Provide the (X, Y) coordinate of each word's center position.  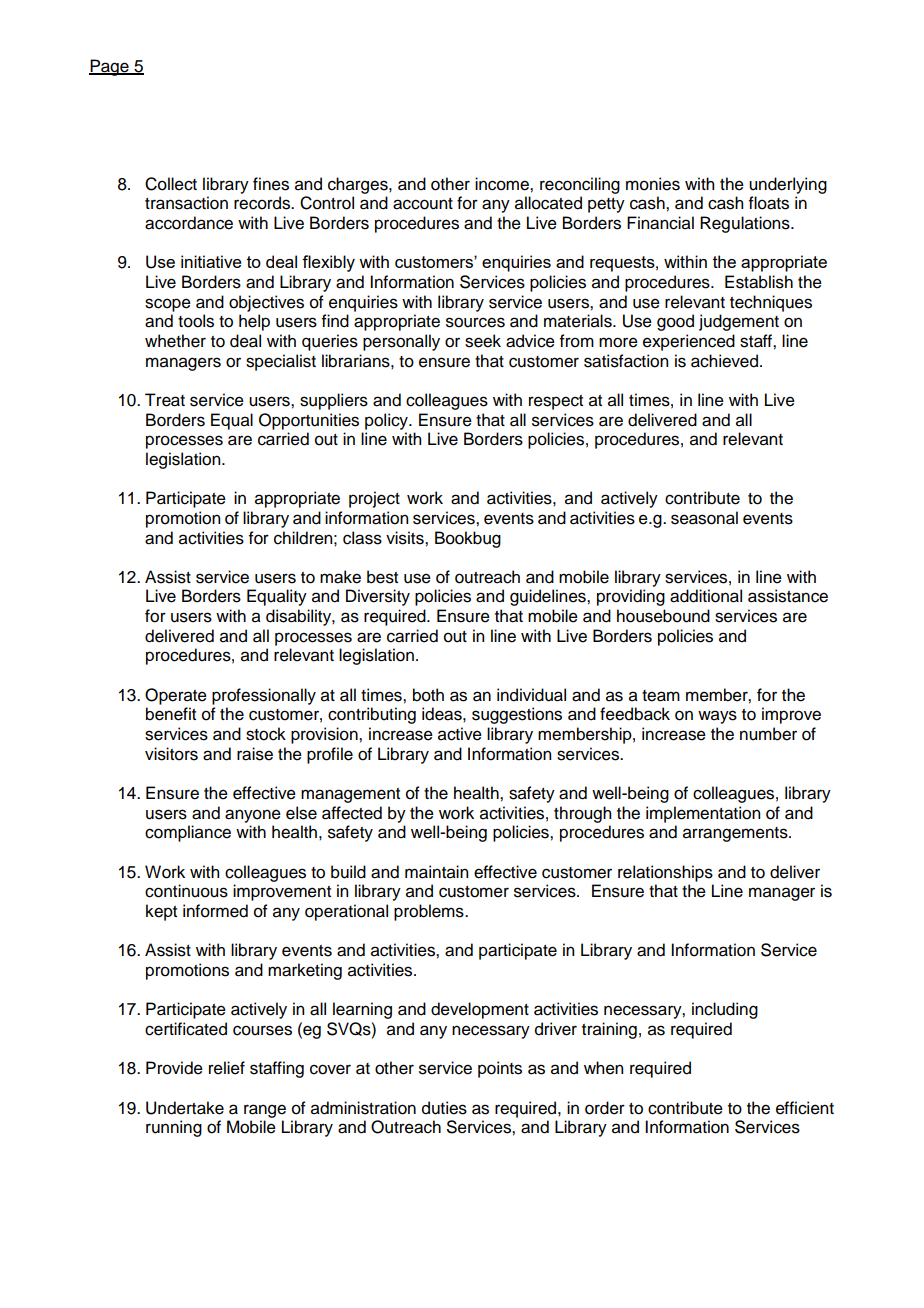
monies (653, 184)
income (503, 184)
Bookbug (468, 539)
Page (110, 67)
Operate (176, 696)
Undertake (185, 1108)
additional (706, 596)
